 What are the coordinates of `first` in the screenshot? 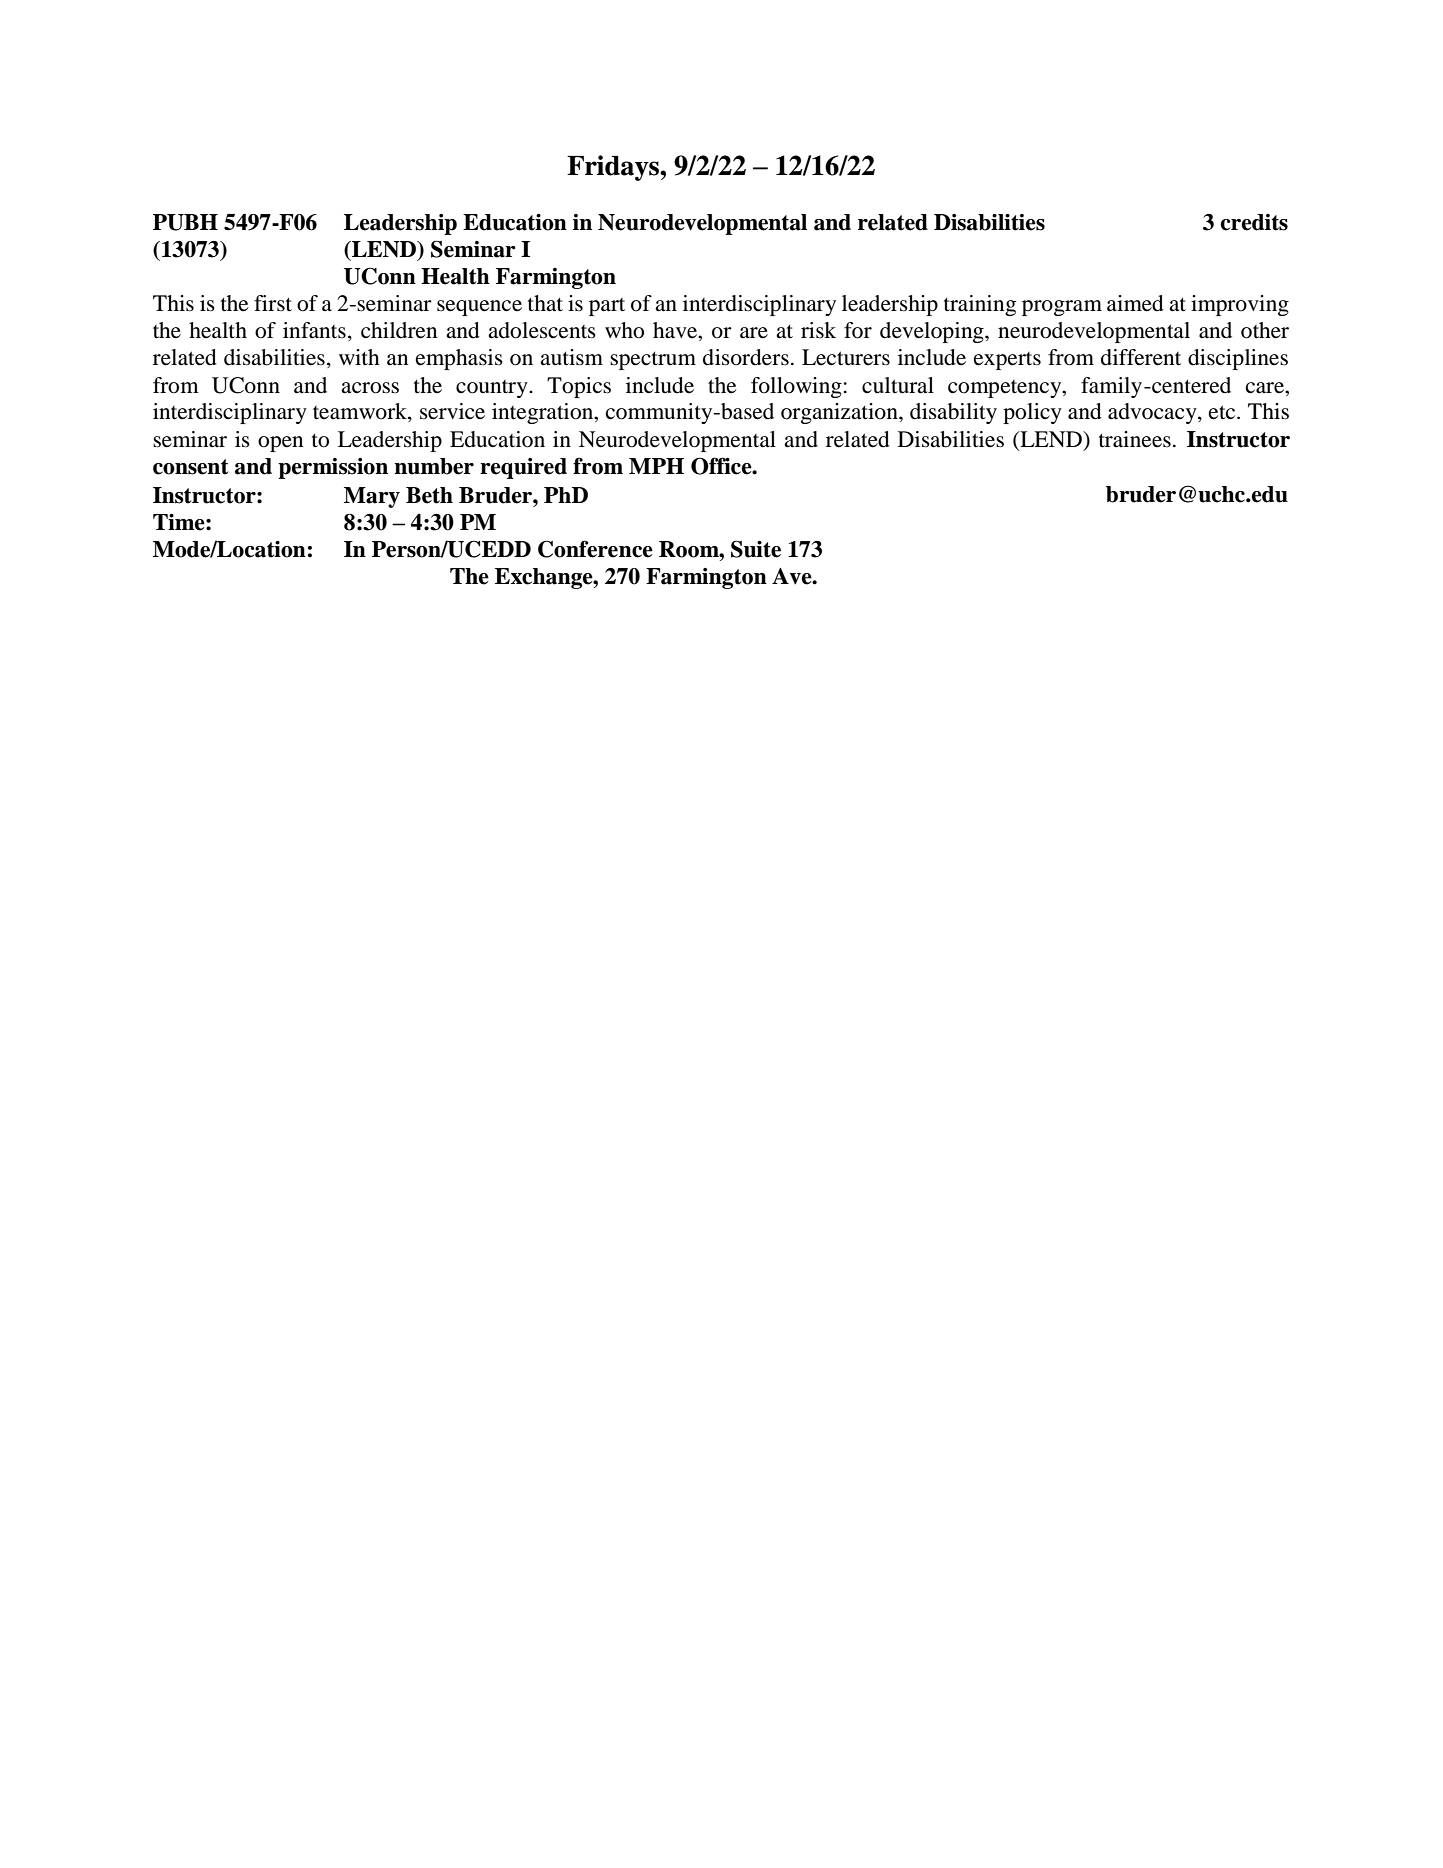 It's located at (273, 303).
